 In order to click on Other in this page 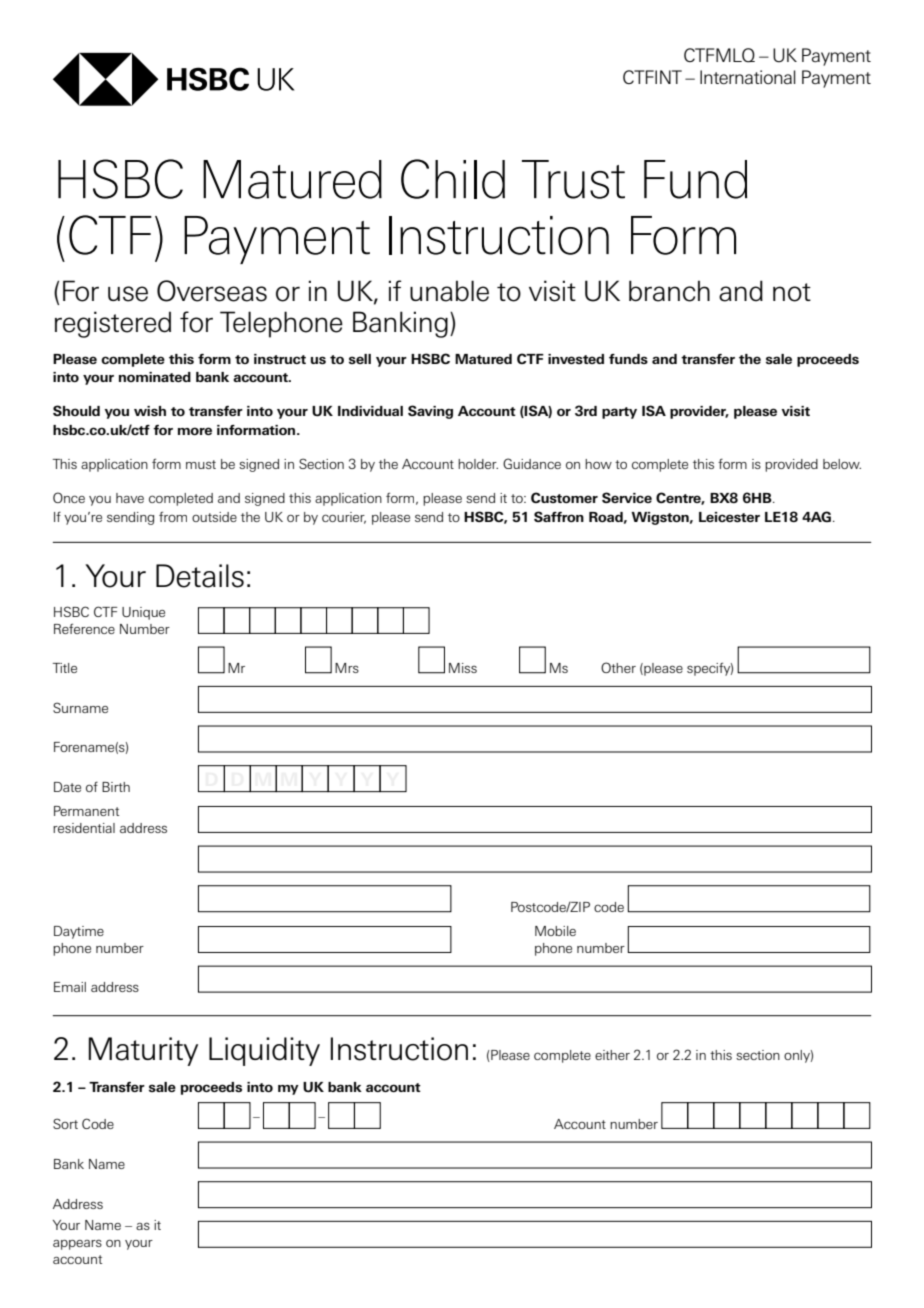, I will do `click(618, 667)`.
